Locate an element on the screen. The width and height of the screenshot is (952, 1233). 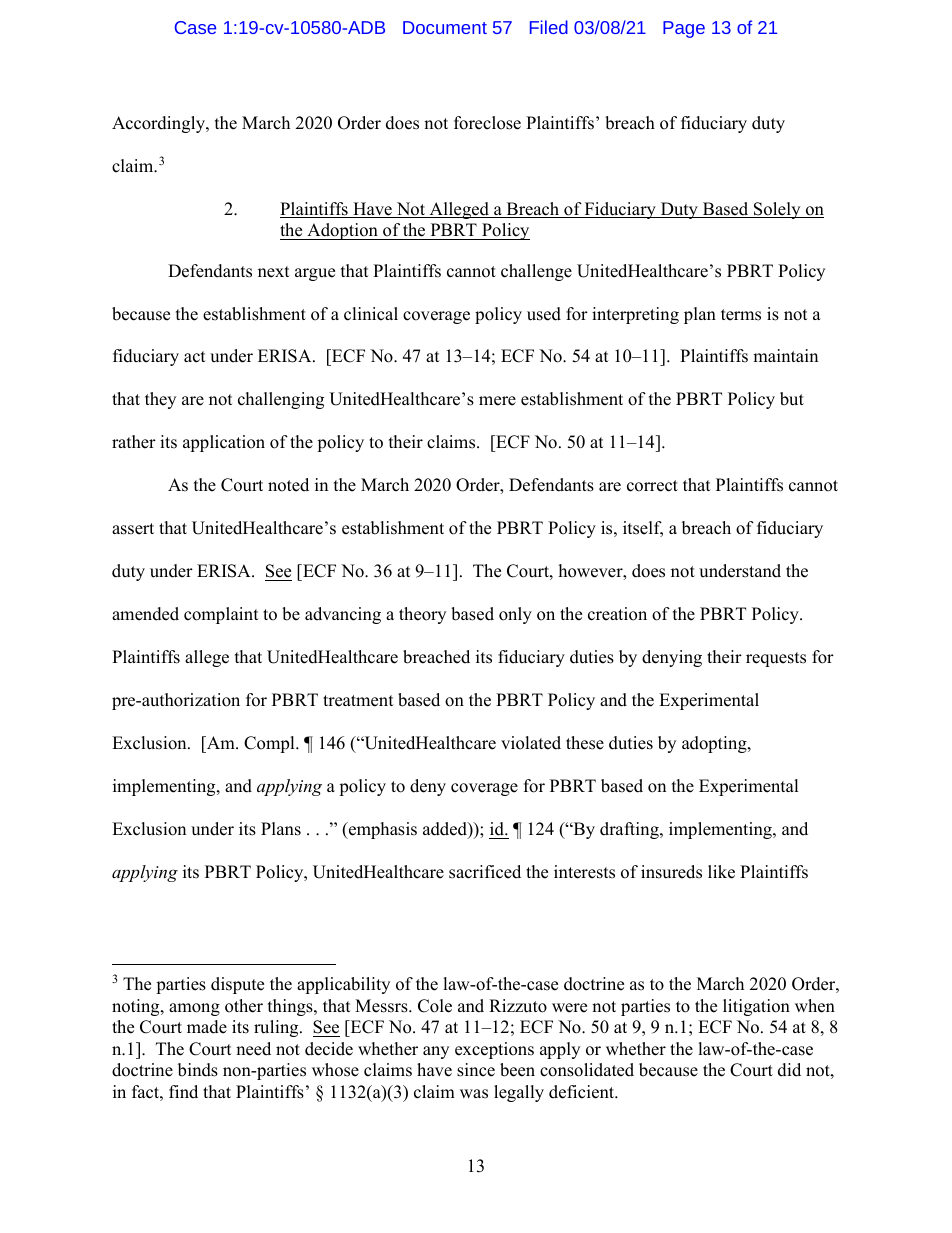
assert is located at coordinates (133, 529).
